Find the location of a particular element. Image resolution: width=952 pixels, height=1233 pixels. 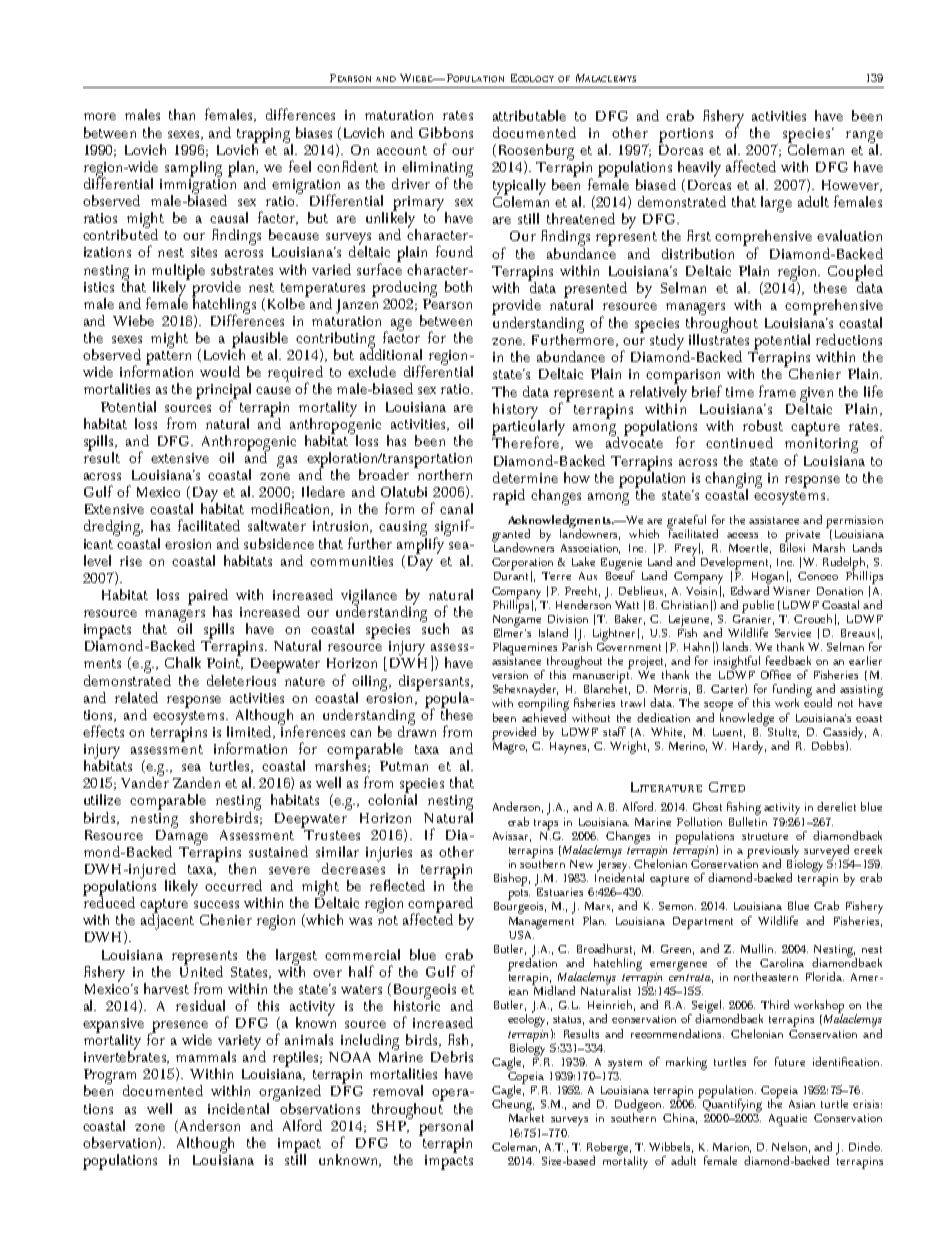

both is located at coordinates (458, 286).
